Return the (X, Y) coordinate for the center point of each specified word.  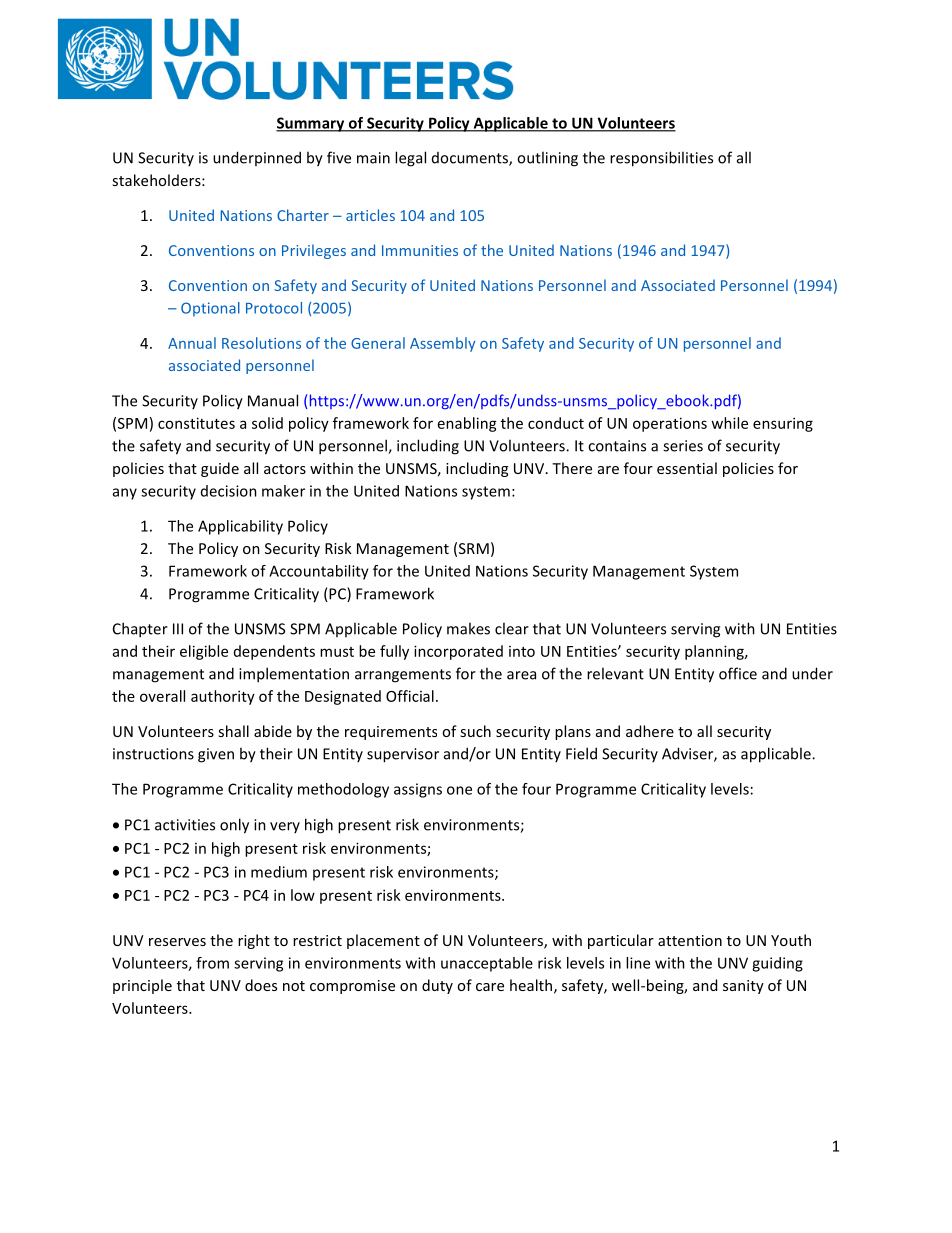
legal (410, 159)
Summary (311, 124)
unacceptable (487, 964)
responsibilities (661, 159)
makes (468, 628)
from (212, 963)
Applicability (240, 527)
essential (687, 468)
